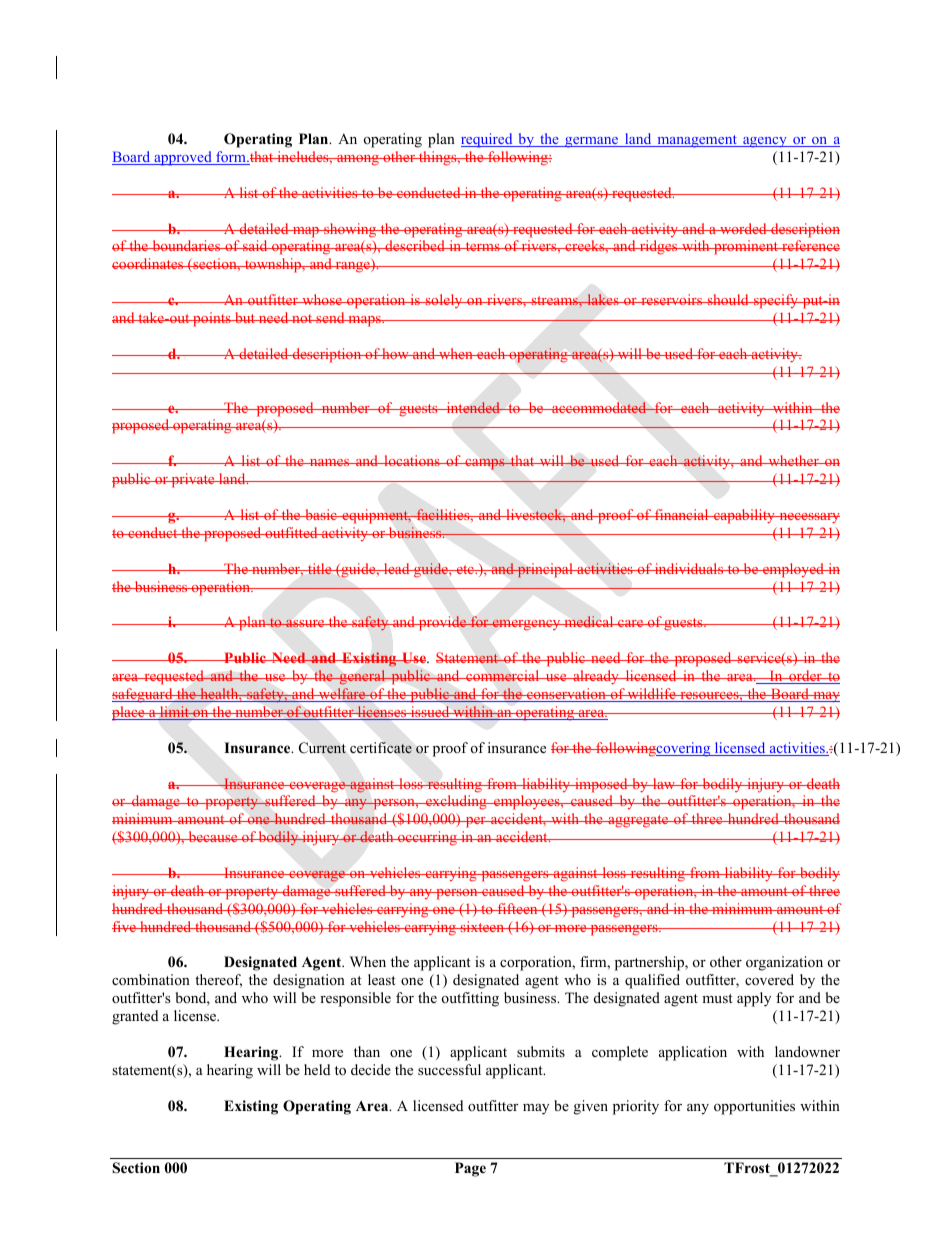 The width and height of the screenshot is (952, 1233). What do you see at coordinates (183, 158) in the screenshot?
I see `approved` at bounding box center [183, 158].
